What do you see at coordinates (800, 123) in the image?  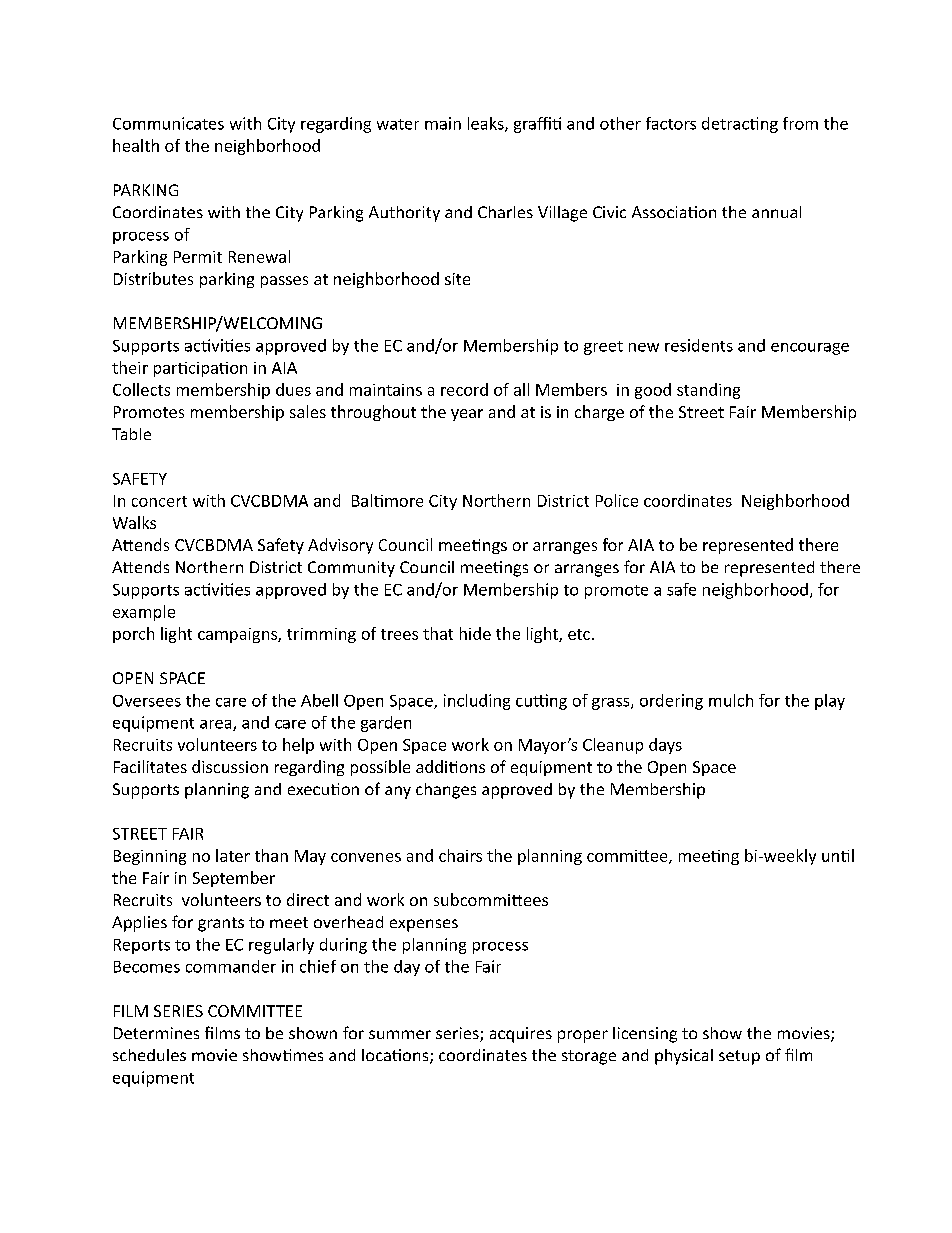 I see `from` at bounding box center [800, 123].
